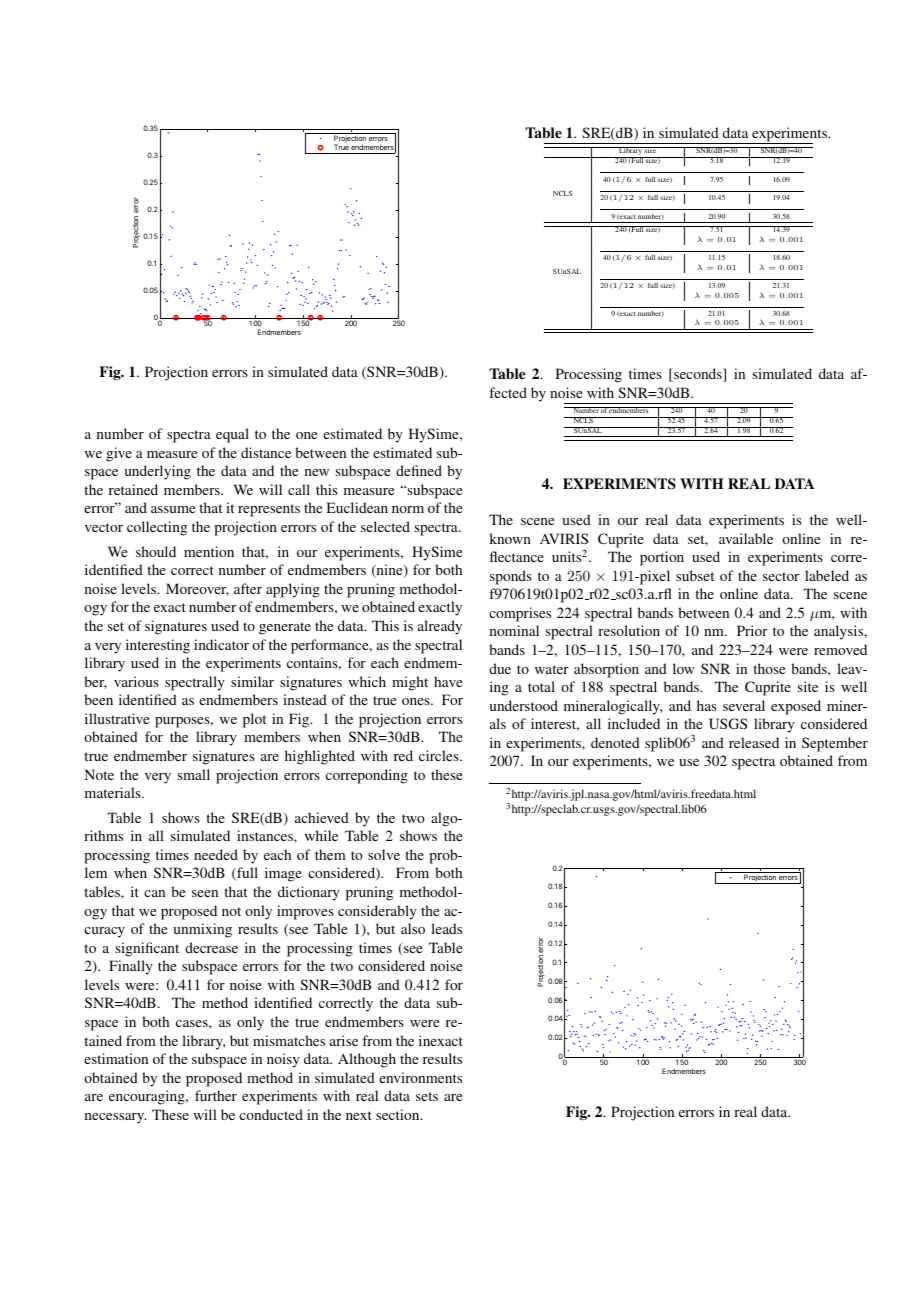  What do you see at coordinates (232, 435) in the screenshot?
I see `equal` at bounding box center [232, 435].
